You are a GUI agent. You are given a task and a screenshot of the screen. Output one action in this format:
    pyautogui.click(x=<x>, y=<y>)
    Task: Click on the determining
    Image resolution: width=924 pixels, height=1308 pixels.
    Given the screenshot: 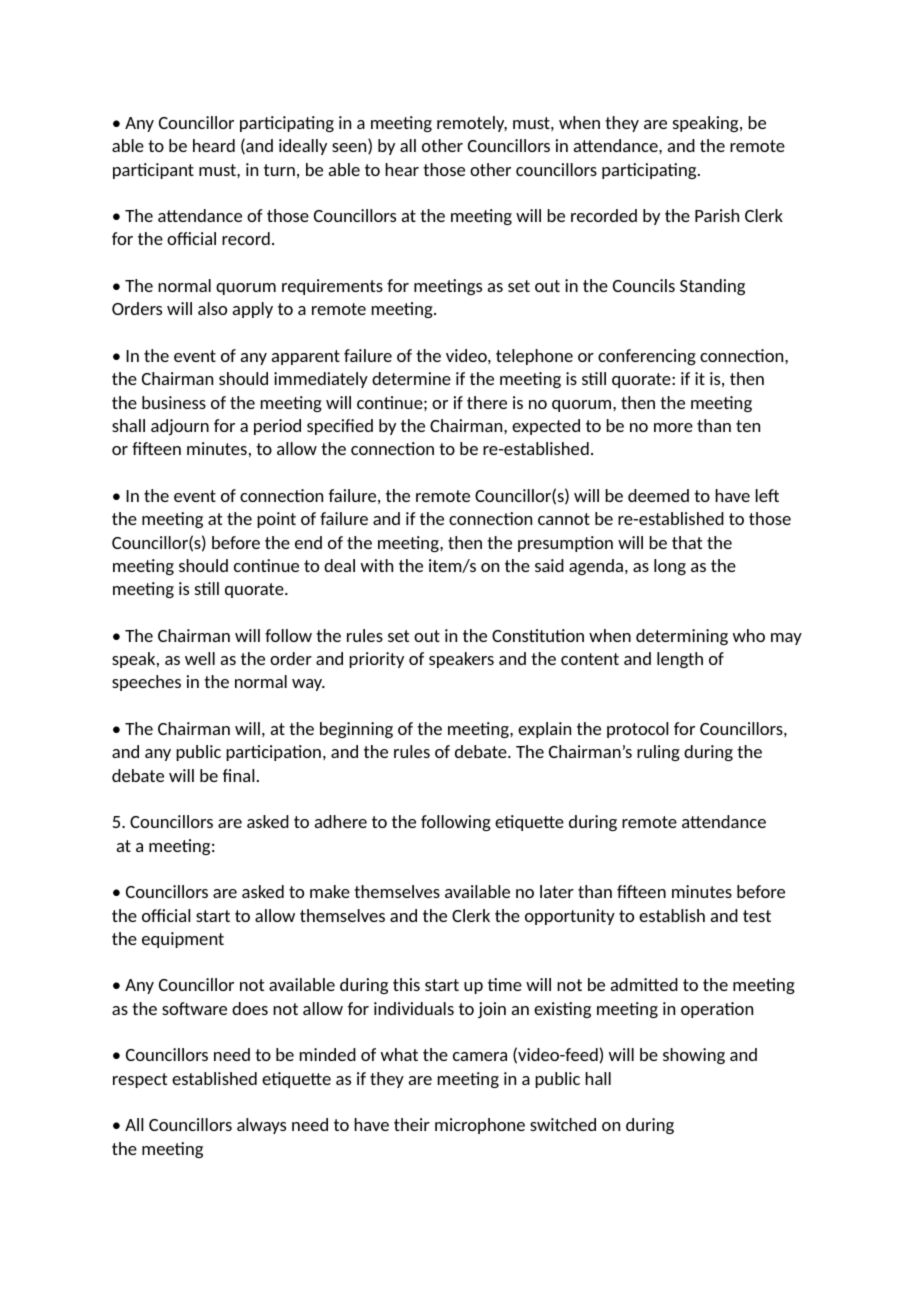 What is the action you would take?
    pyautogui.click(x=682, y=637)
